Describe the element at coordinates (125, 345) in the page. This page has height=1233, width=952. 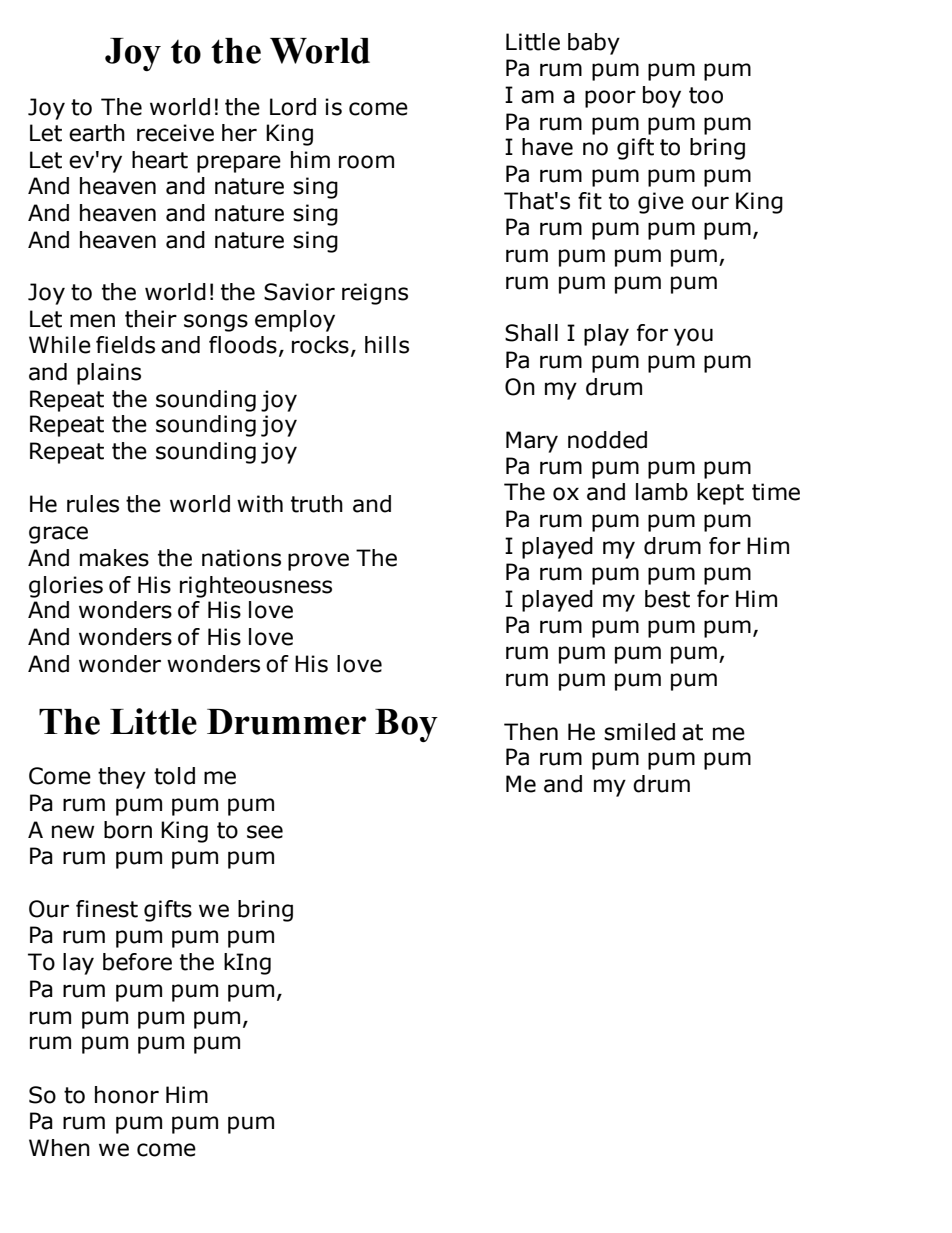
I see `fields` at that location.
